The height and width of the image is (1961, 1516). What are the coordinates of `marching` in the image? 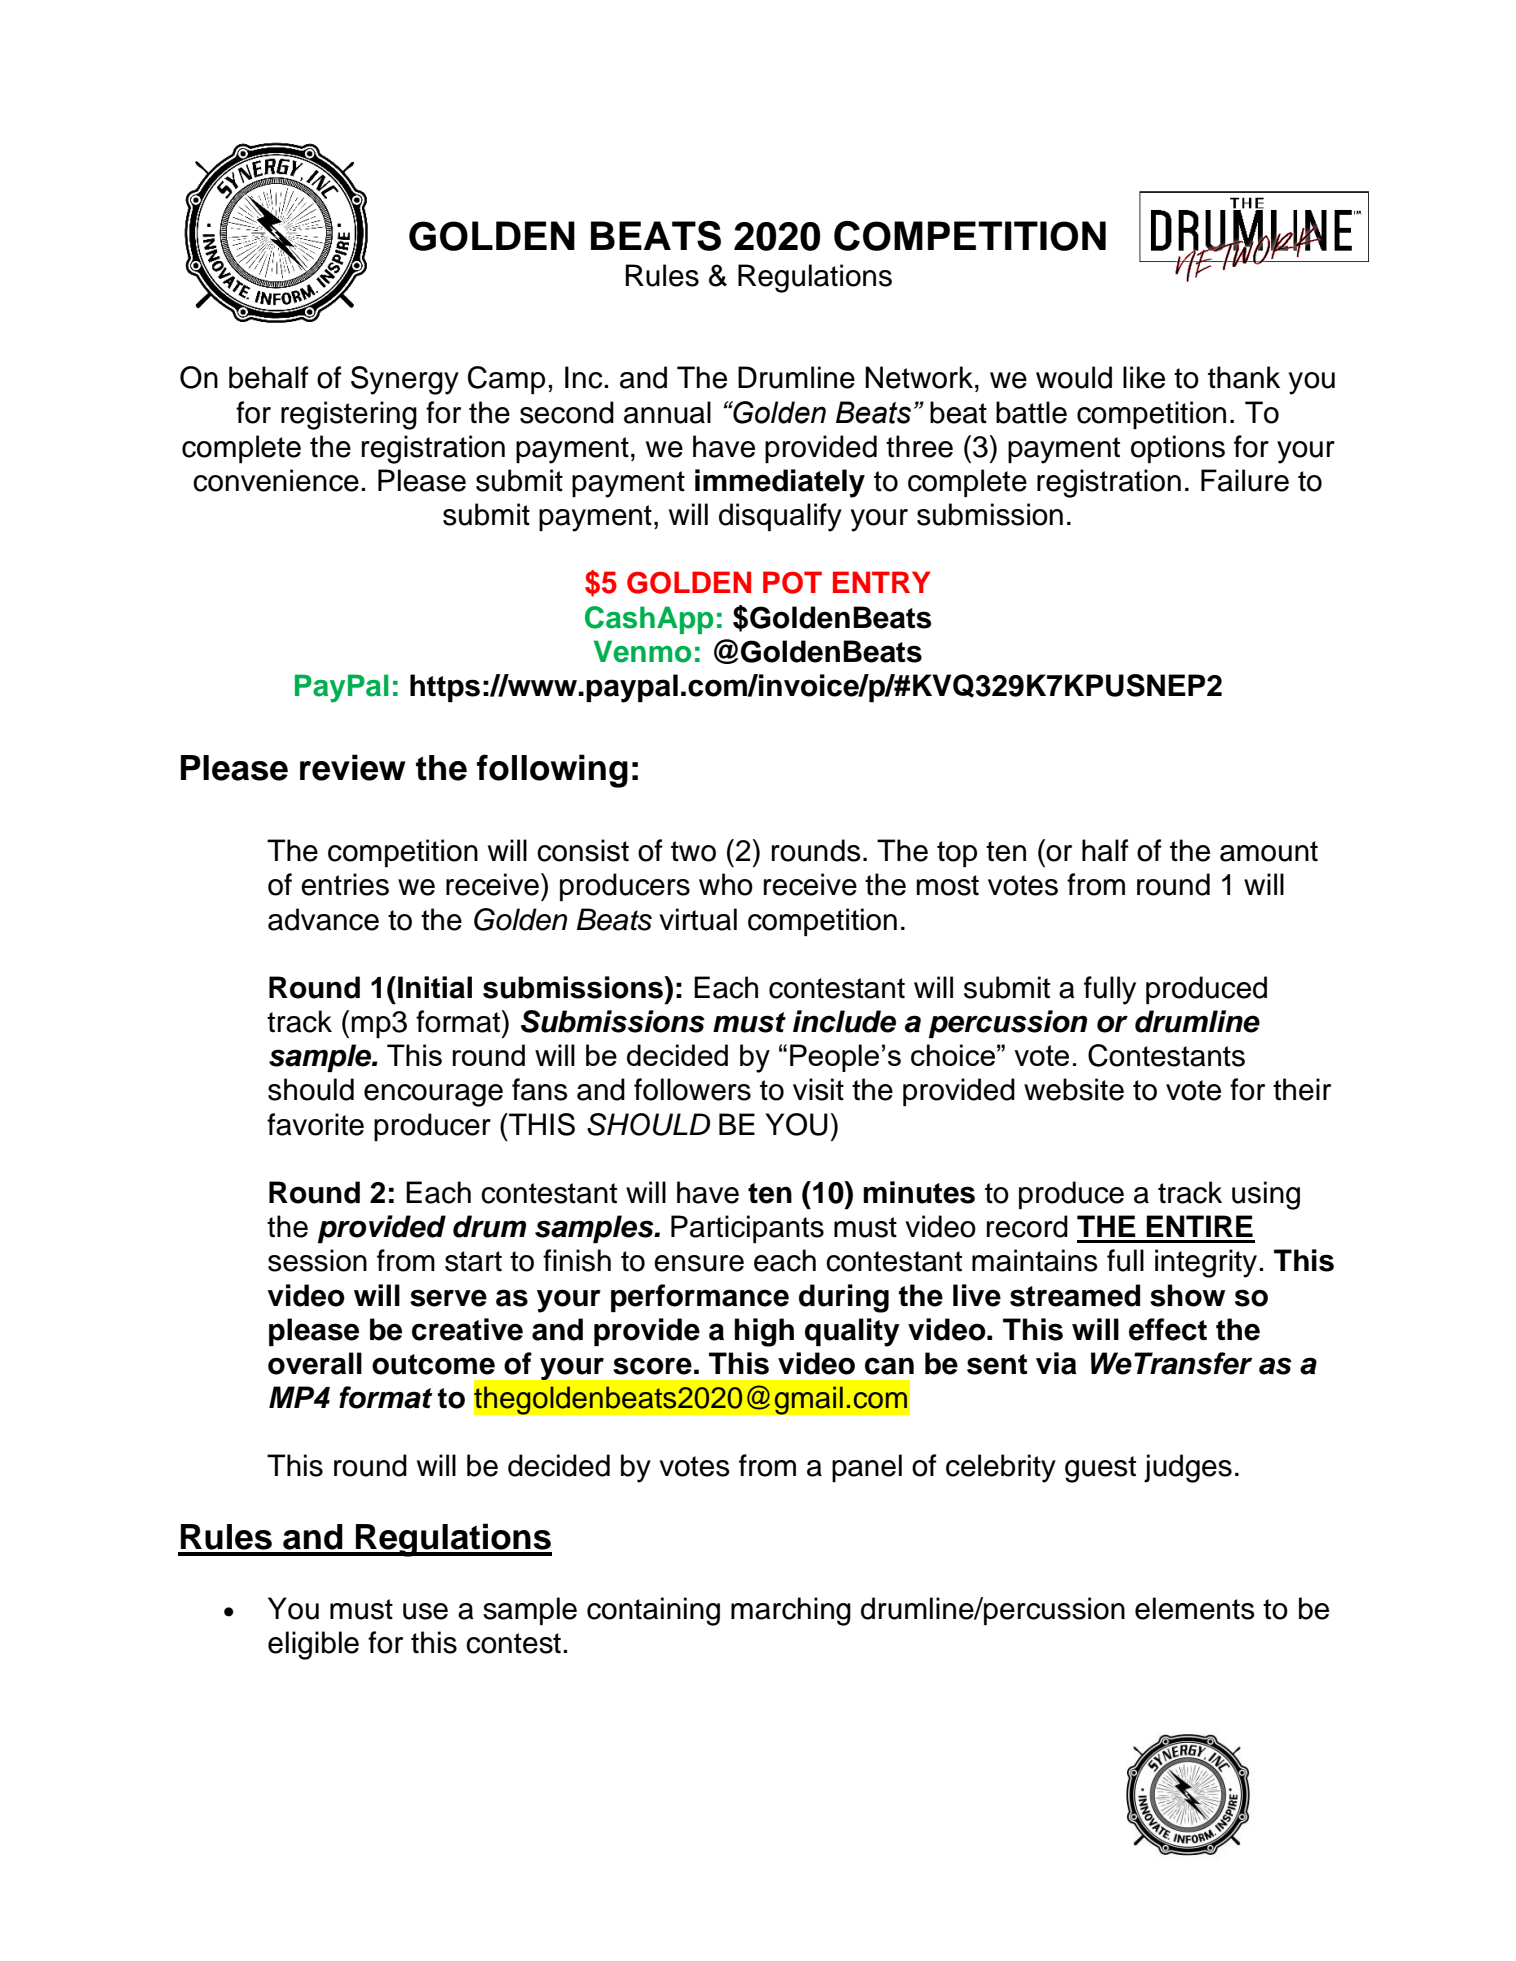 It's located at (791, 1611).
